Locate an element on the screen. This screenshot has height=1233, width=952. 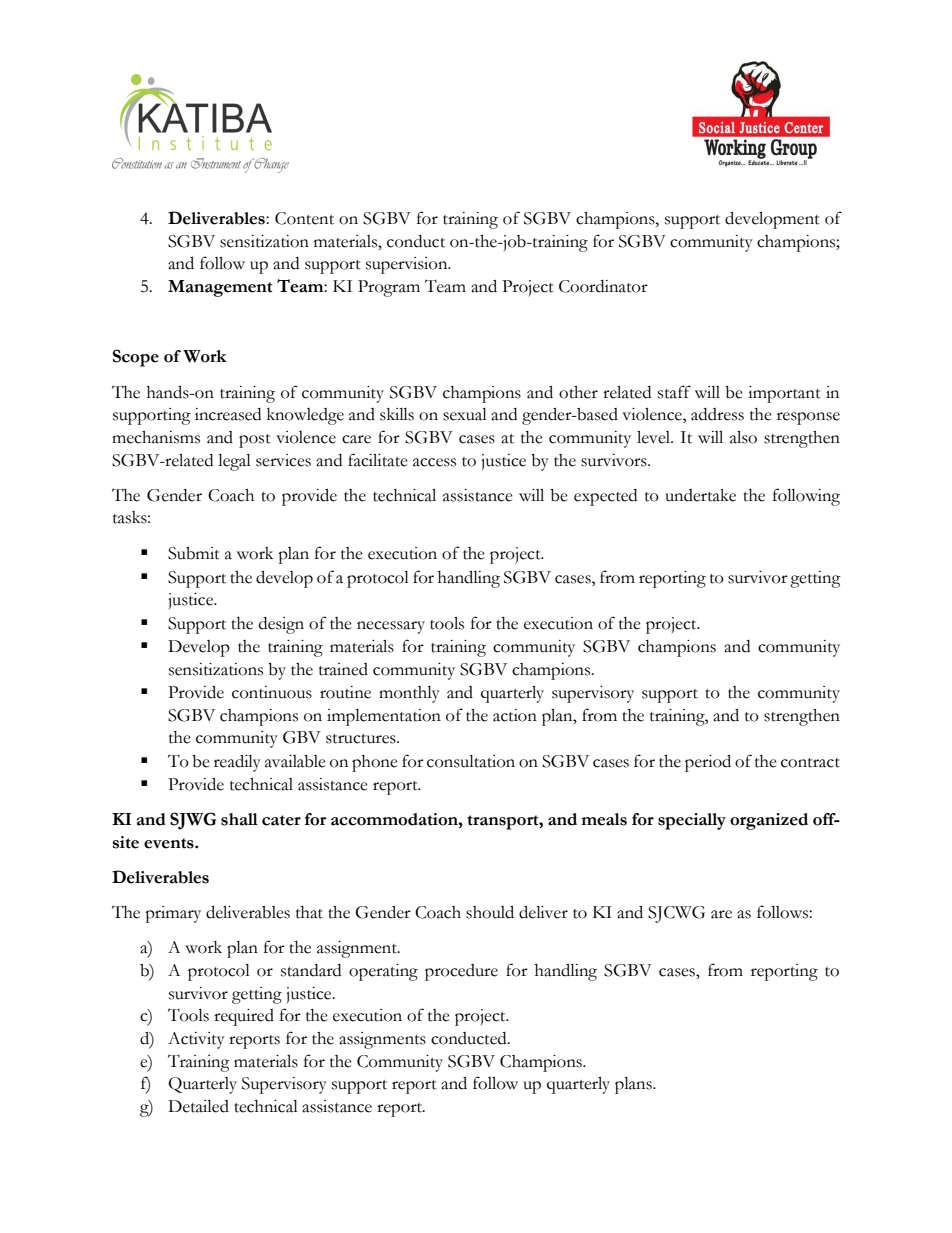
procedure is located at coordinates (461, 972).
